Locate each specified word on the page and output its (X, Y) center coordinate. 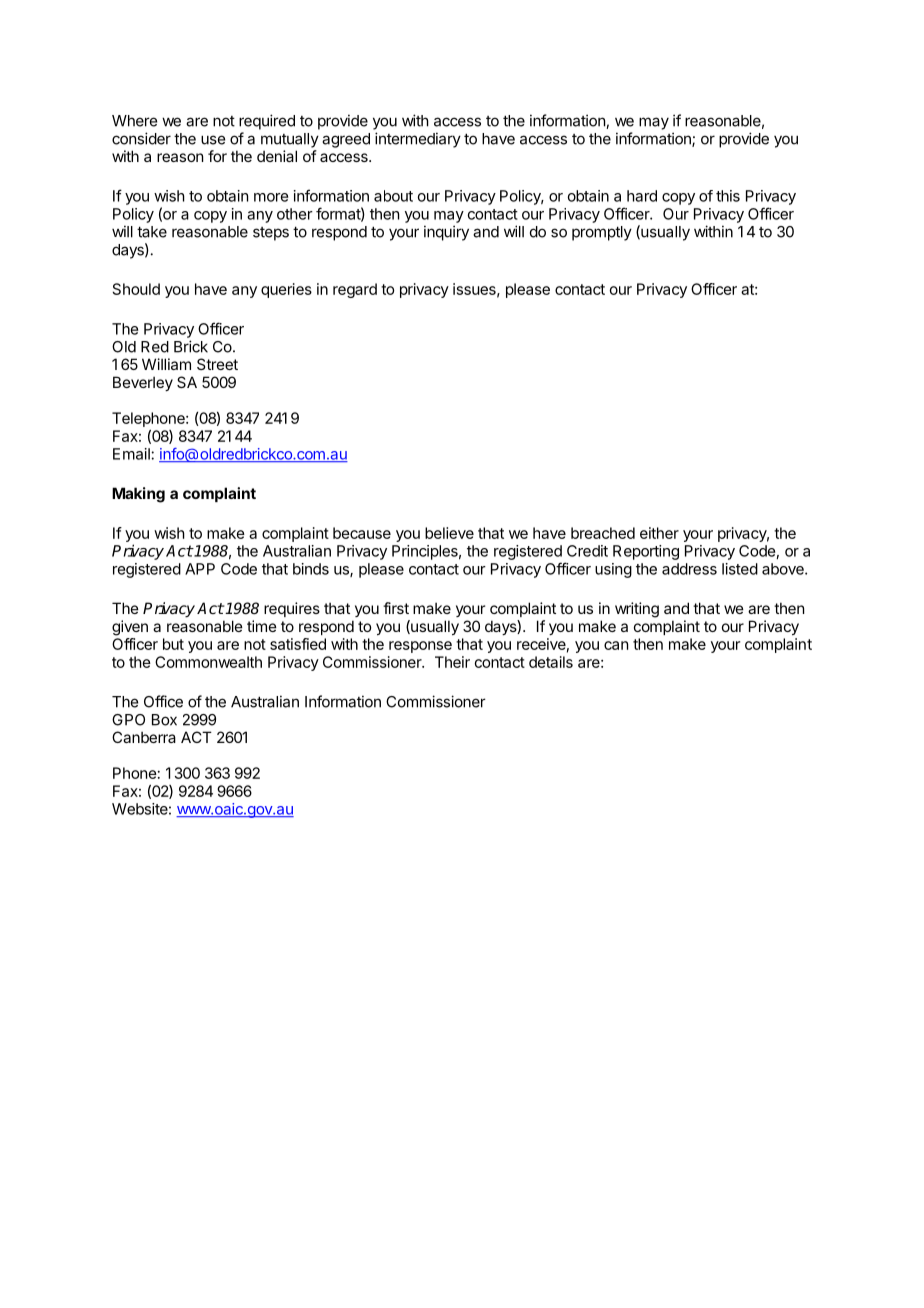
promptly (602, 233)
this (728, 196)
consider (141, 138)
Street (217, 364)
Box (164, 720)
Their (452, 662)
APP (200, 569)
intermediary (418, 140)
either (659, 533)
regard (355, 290)
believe (449, 533)
